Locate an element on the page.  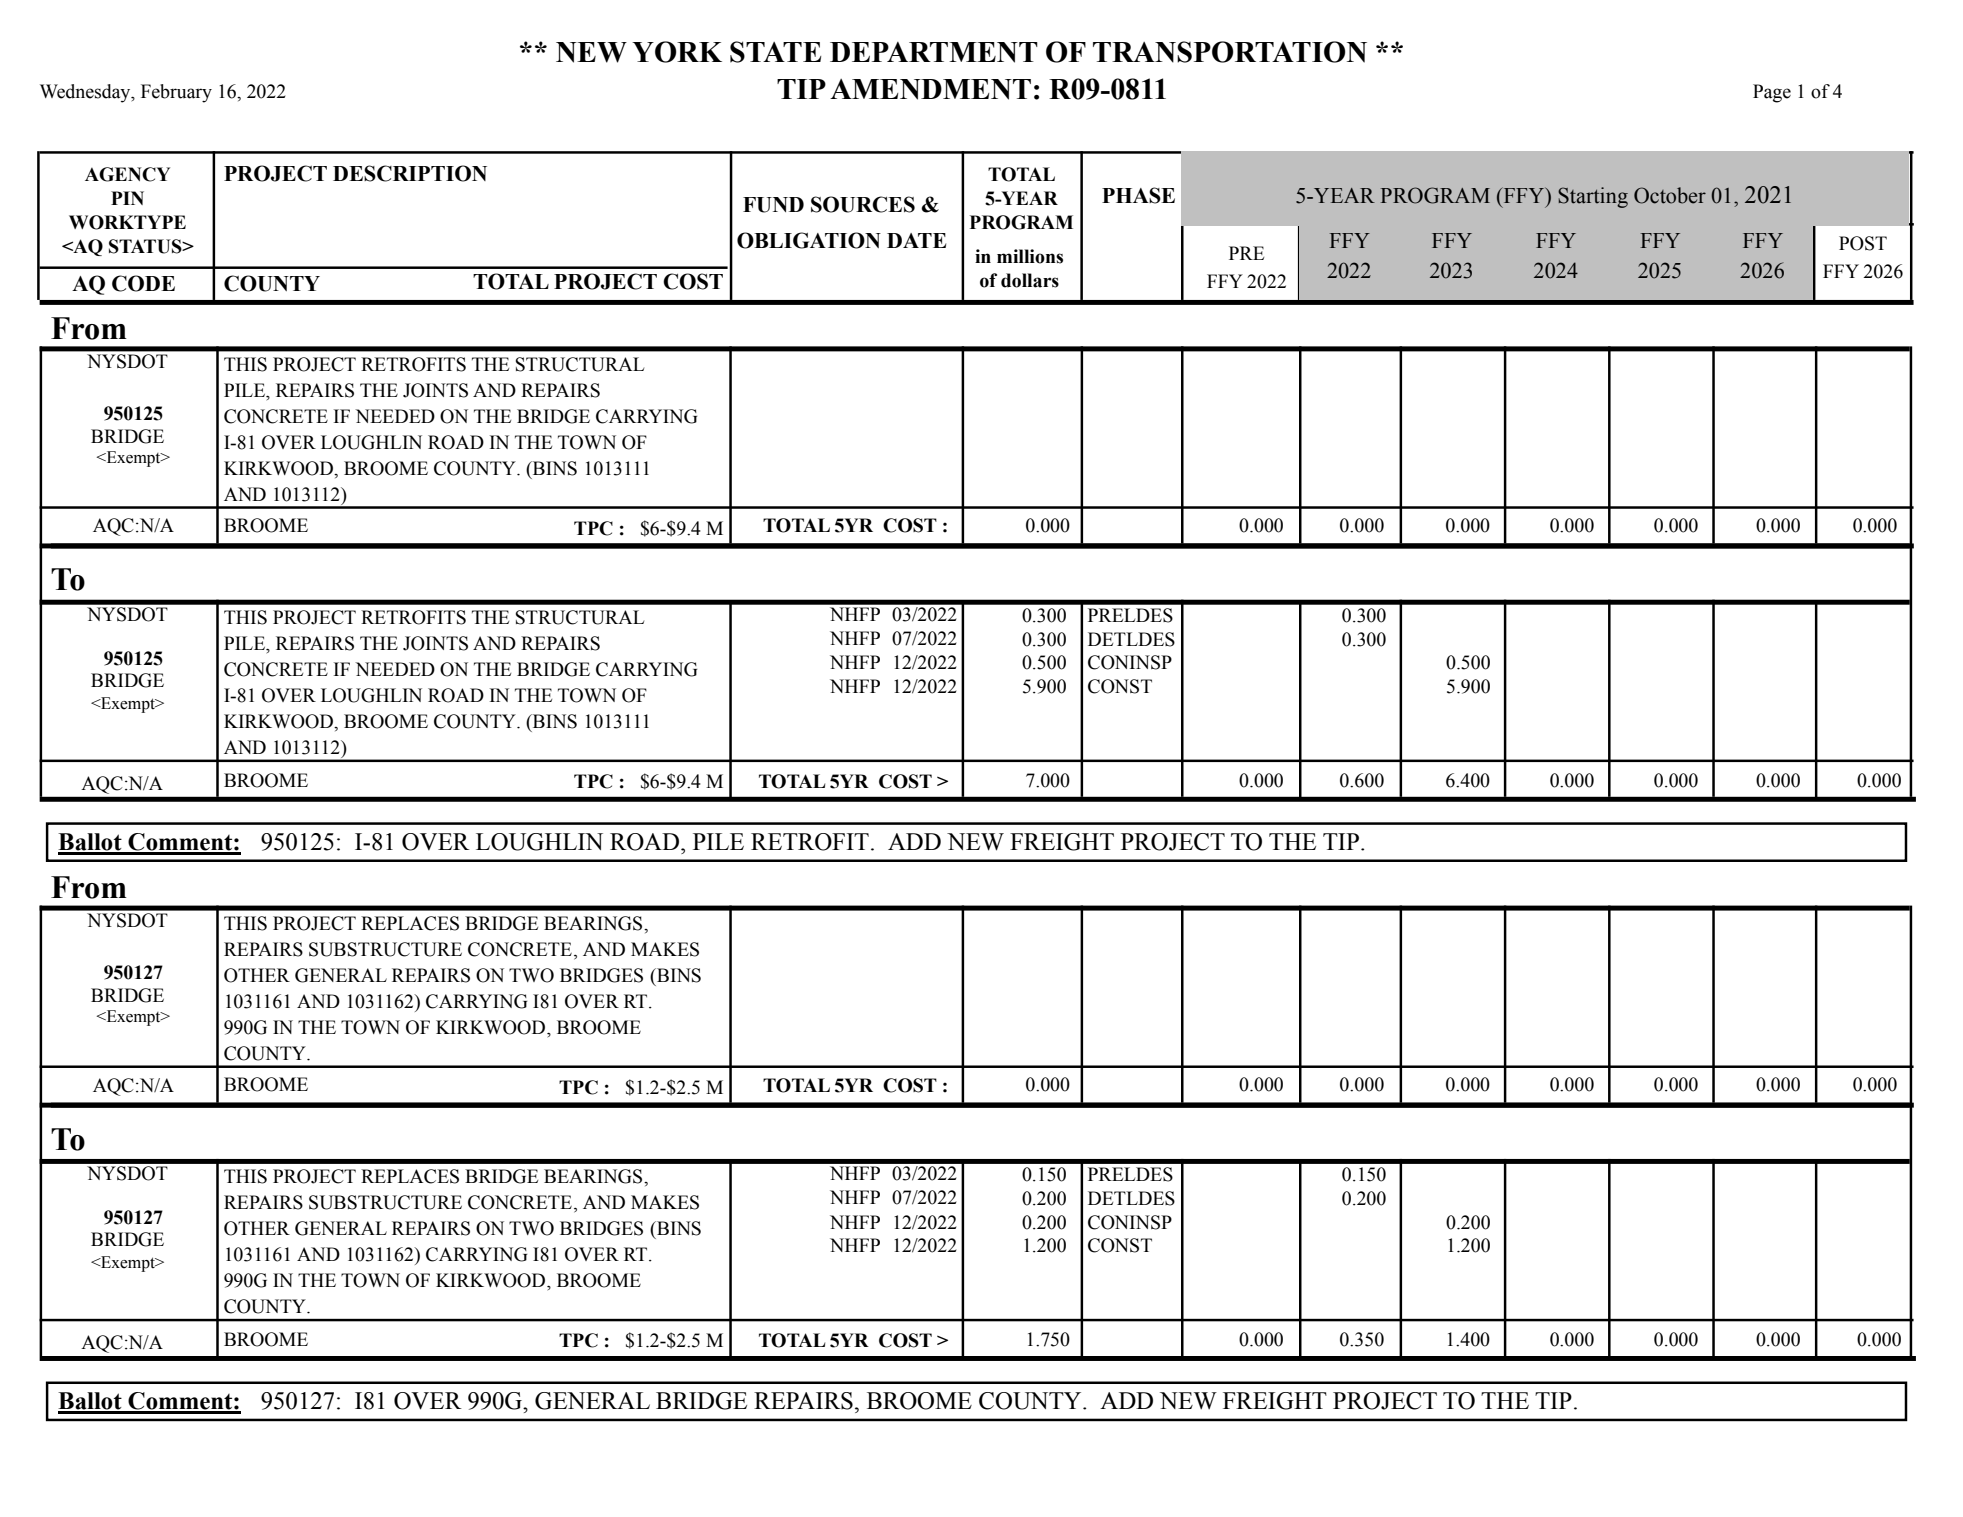
October is located at coordinates (1670, 195).
